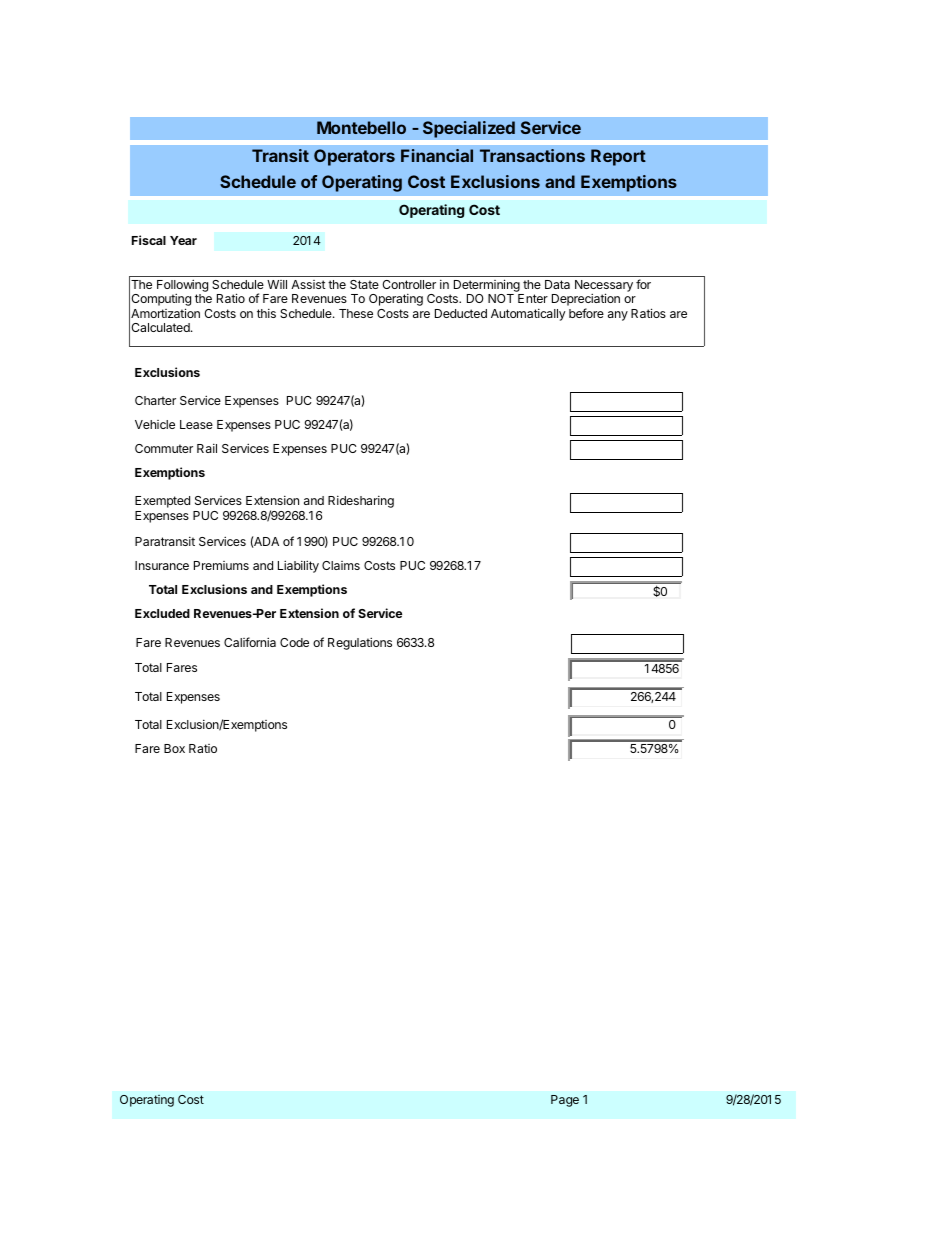  I want to click on Transactions, so click(532, 155).
